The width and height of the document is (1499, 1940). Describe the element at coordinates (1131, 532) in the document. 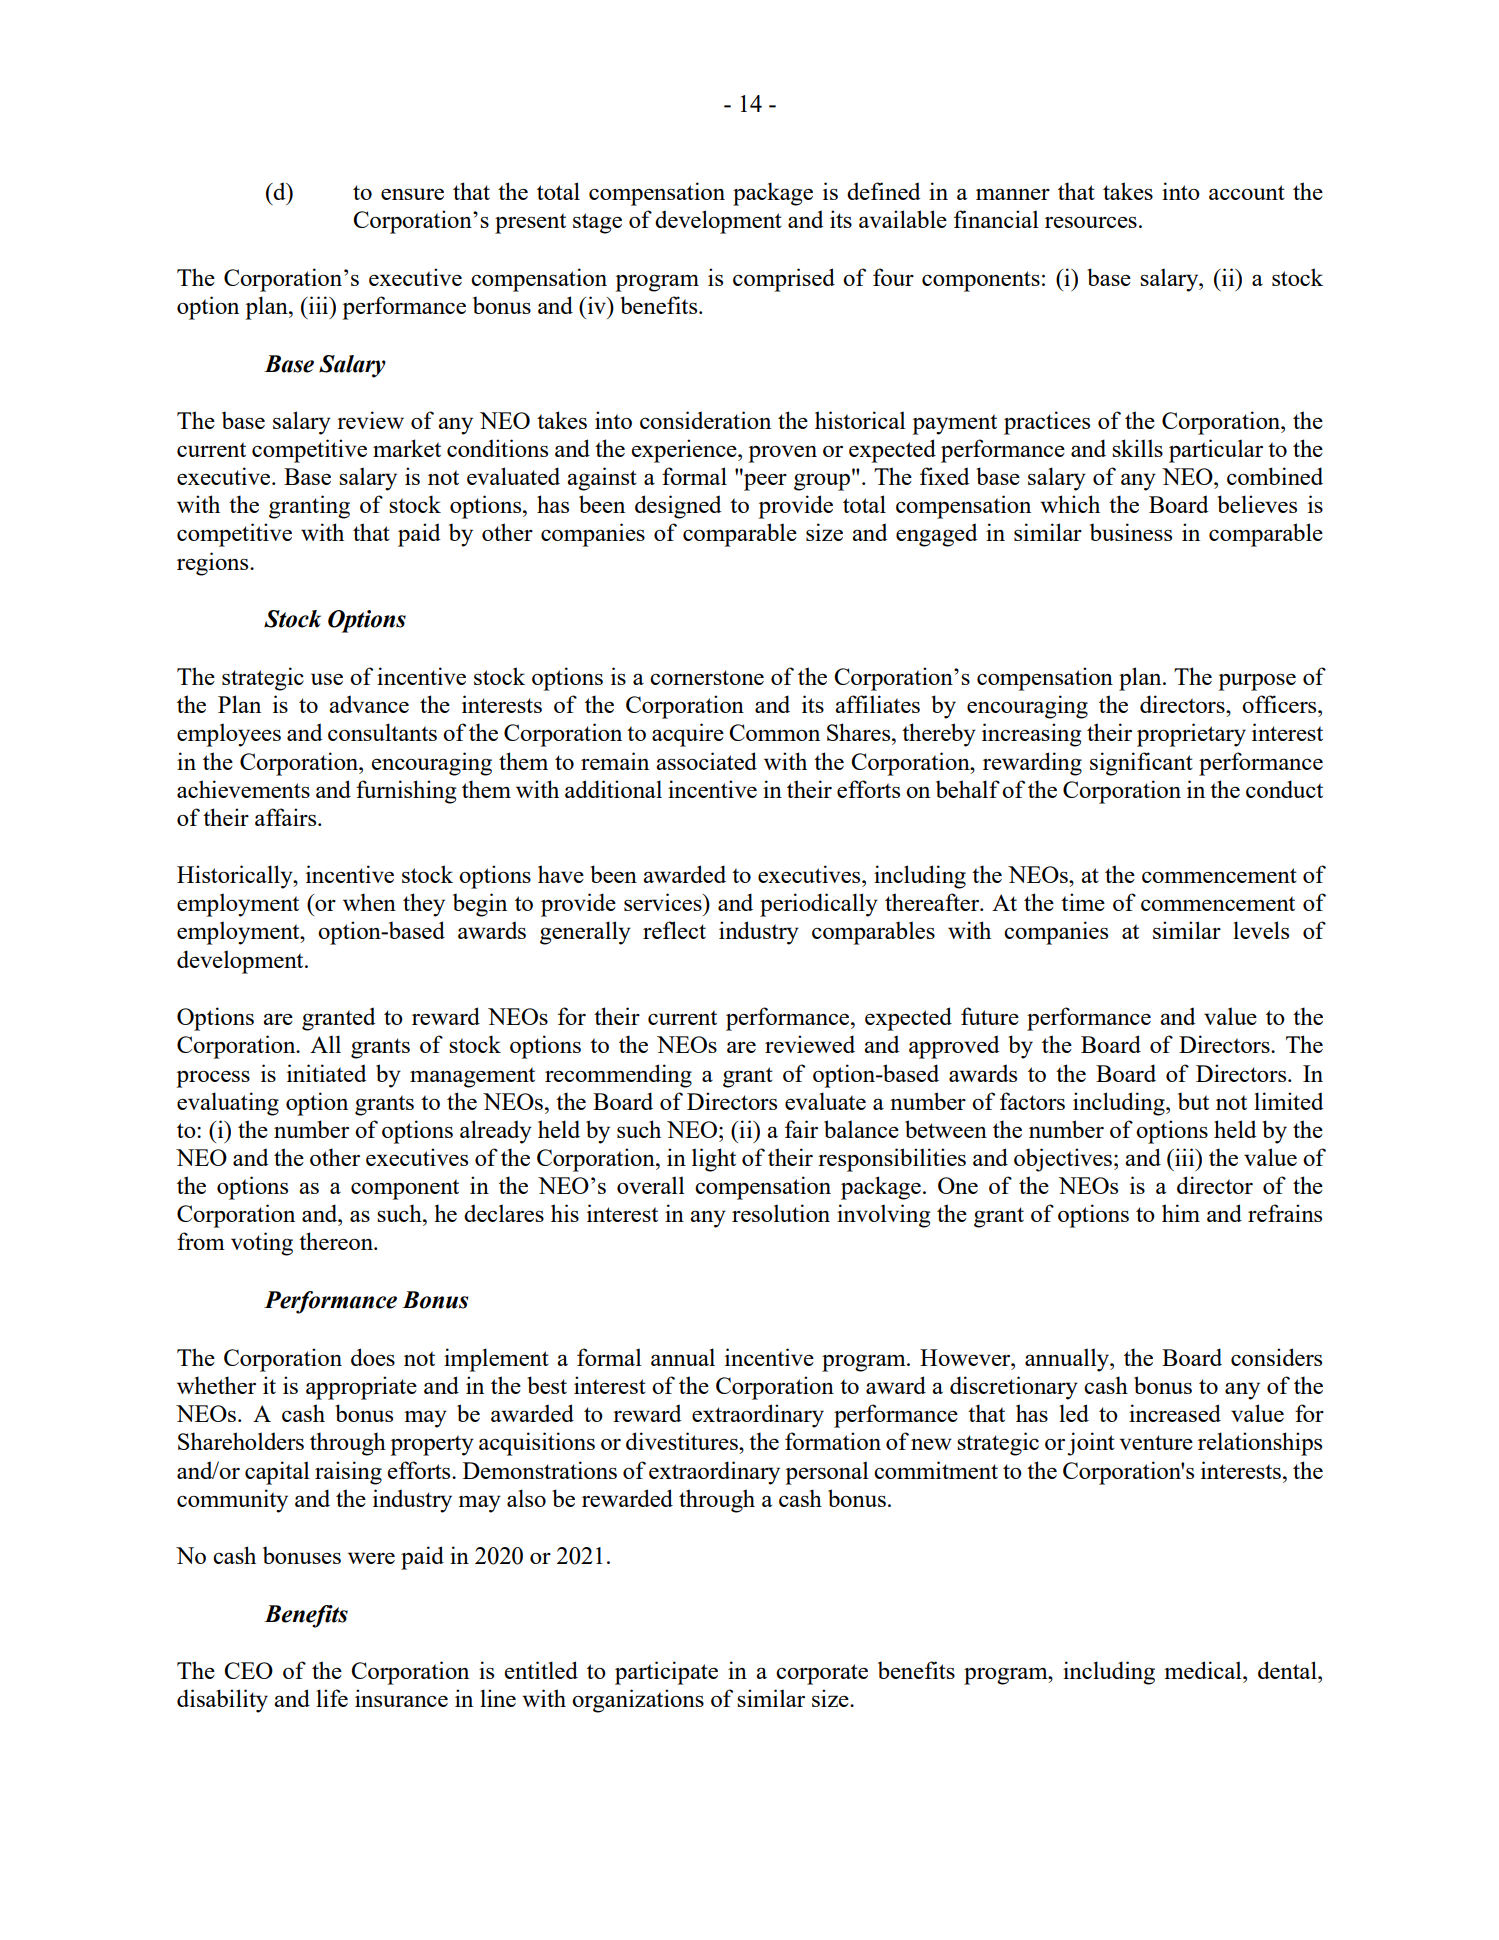

I see `business` at that location.
